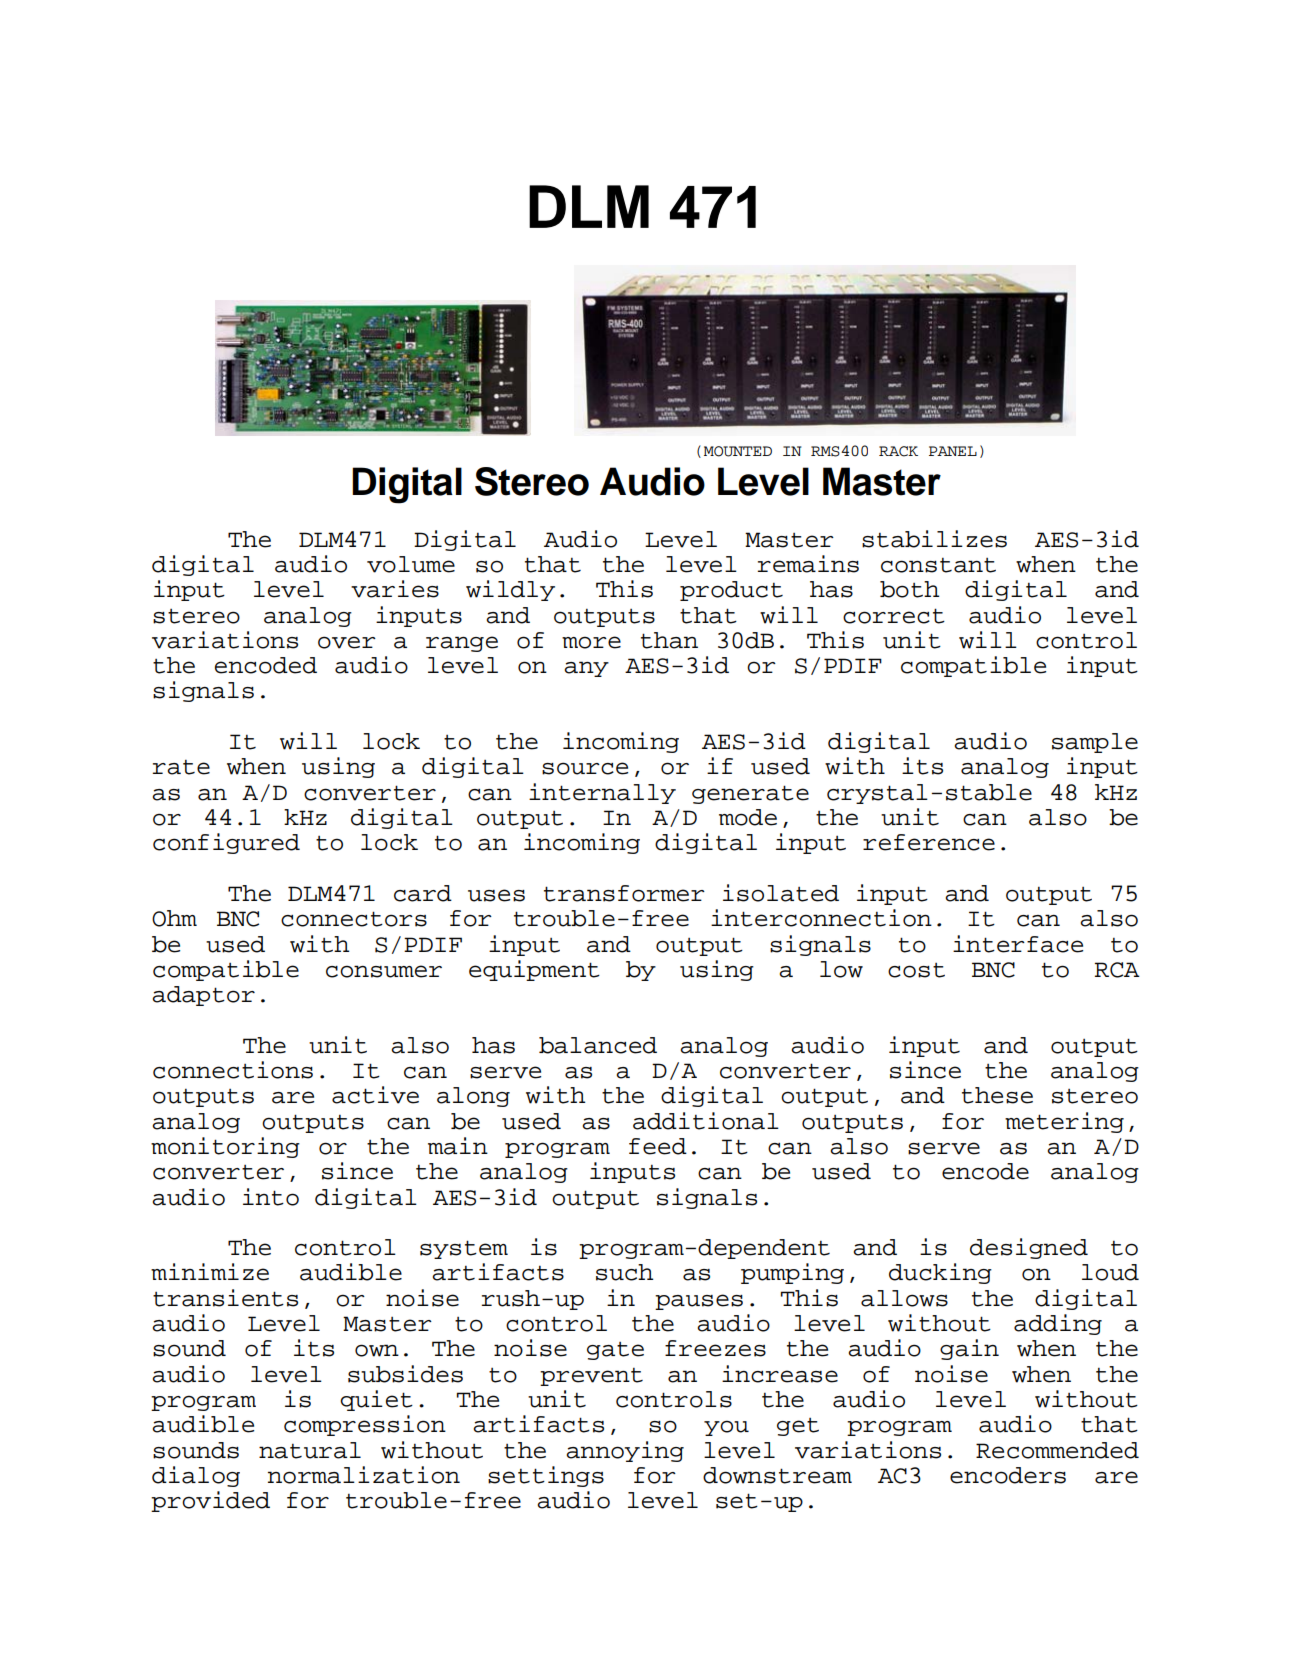  What do you see at coordinates (534, 970) in the screenshot?
I see `equipment` at bounding box center [534, 970].
